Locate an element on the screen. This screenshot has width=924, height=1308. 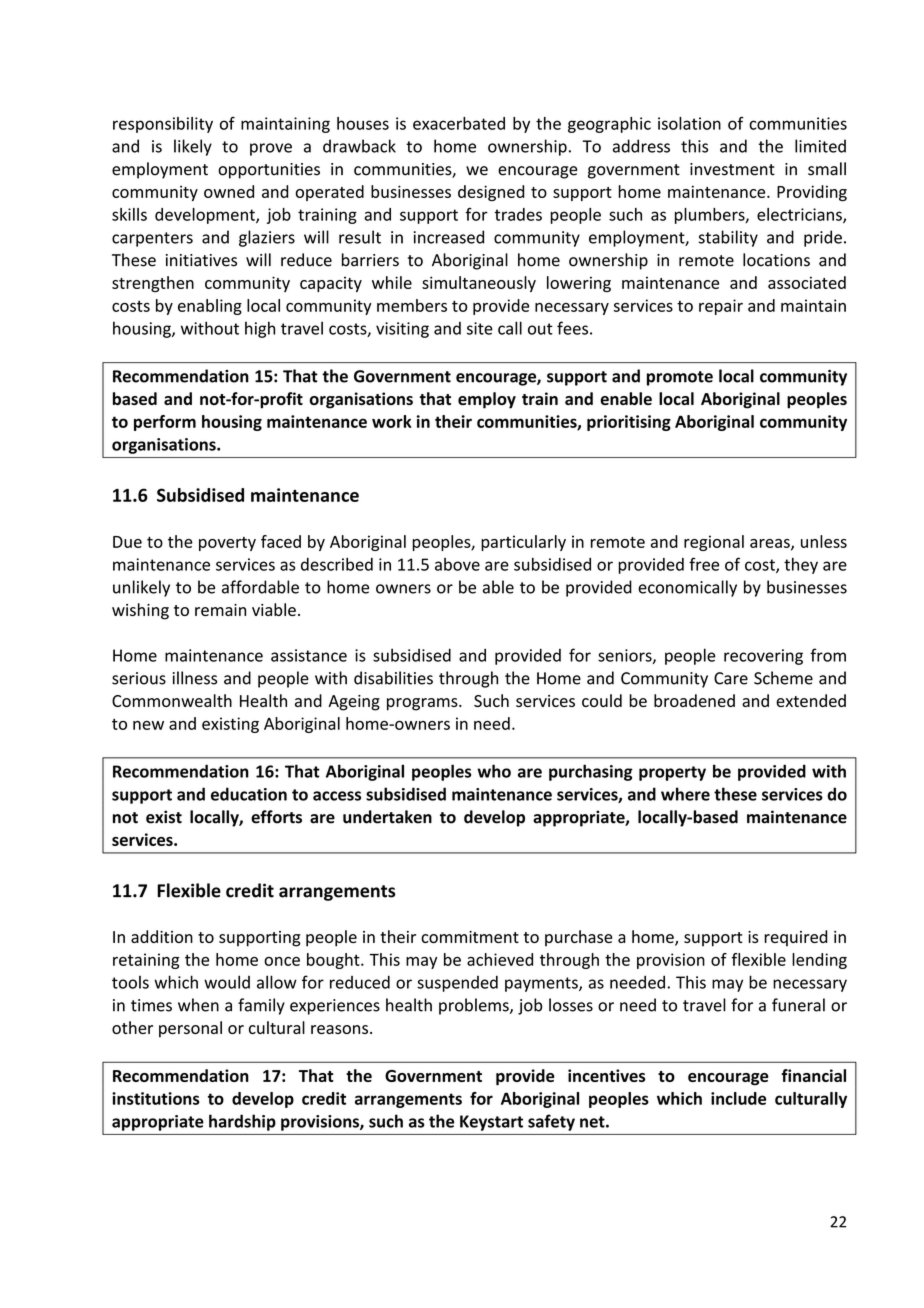
promote is located at coordinates (680, 378).
